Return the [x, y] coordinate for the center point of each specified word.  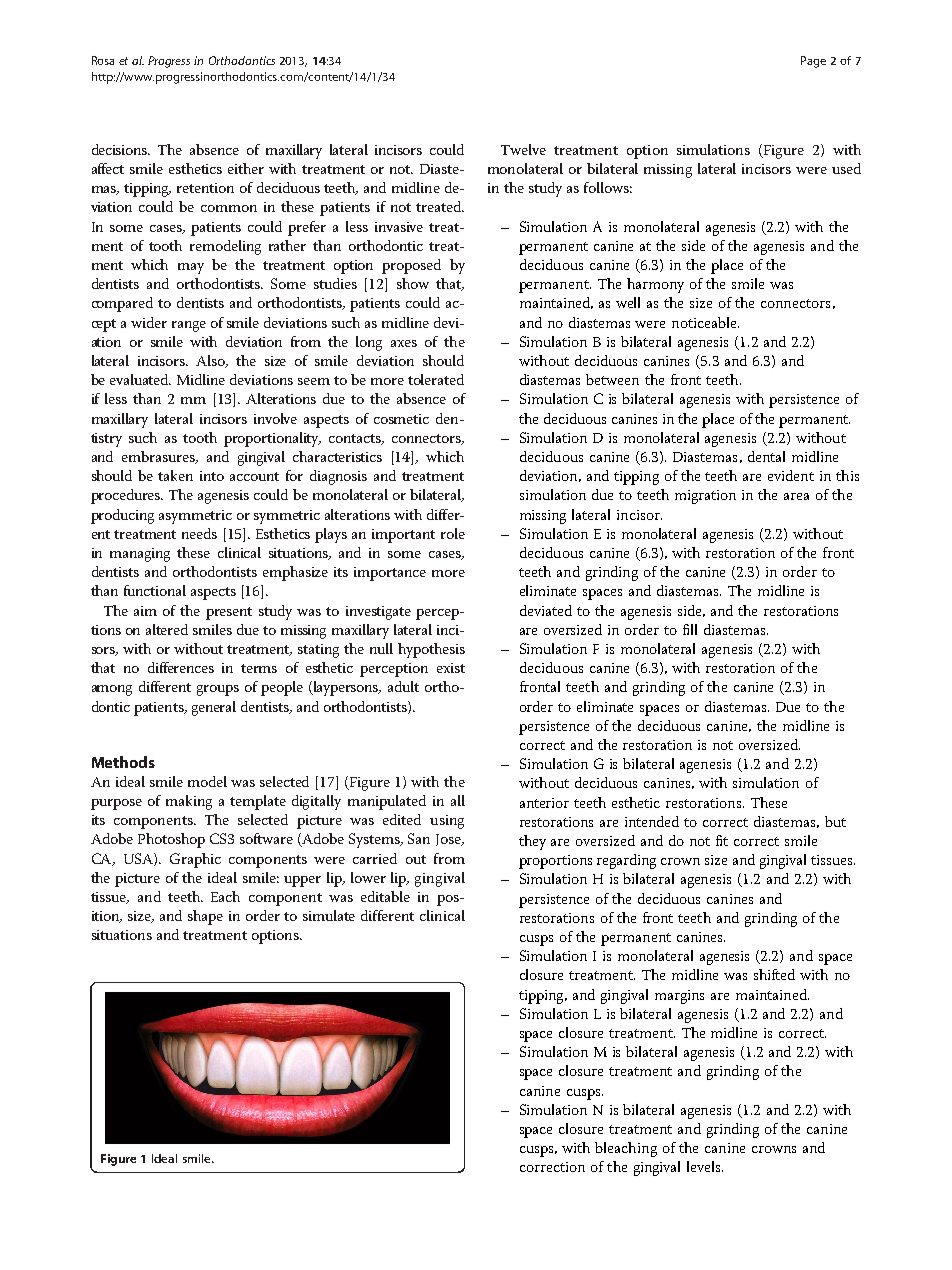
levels [705, 1166]
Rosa [103, 60]
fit [722, 840]
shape [205, 917]
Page [813, 62]
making [189, 802]
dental [766, 456]
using [447, 822]
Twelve [523, 149]
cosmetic [401, 419]
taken [175, 475]
